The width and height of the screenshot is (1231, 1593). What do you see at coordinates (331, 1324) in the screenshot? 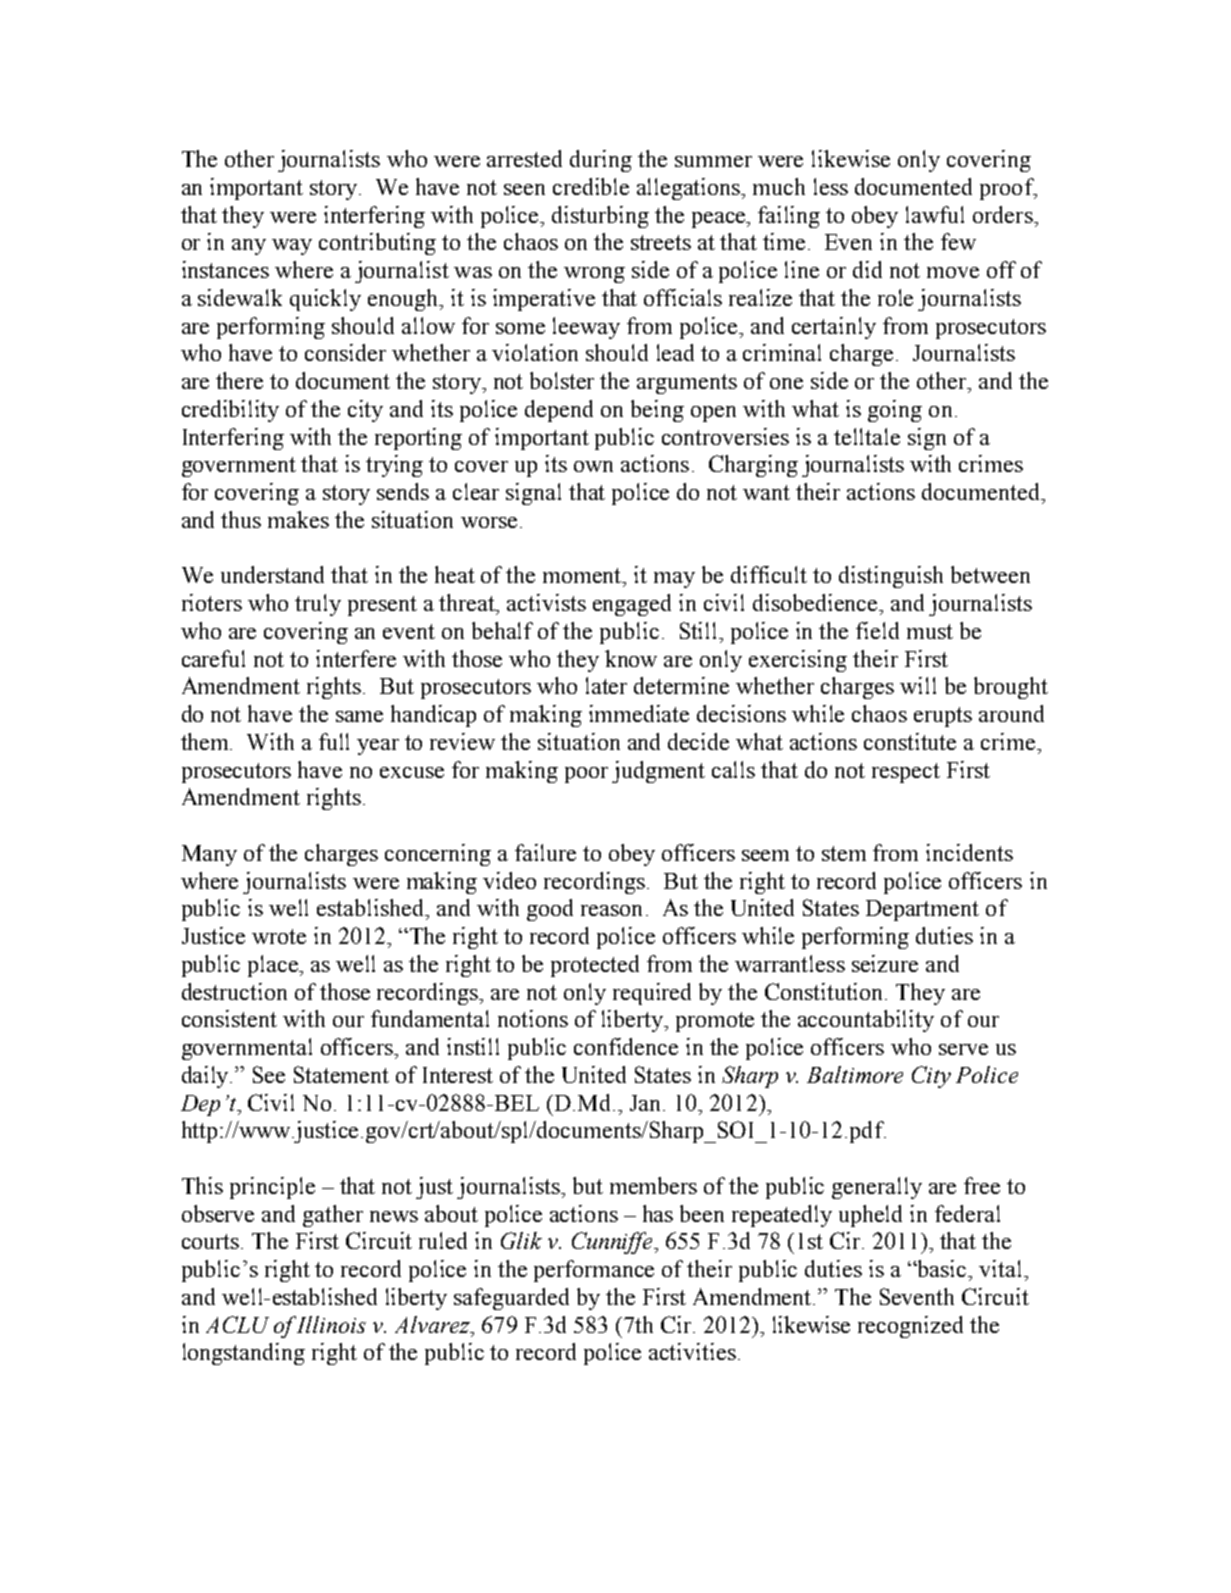
I see `Illinois` at bounding box center [331, 1324].
